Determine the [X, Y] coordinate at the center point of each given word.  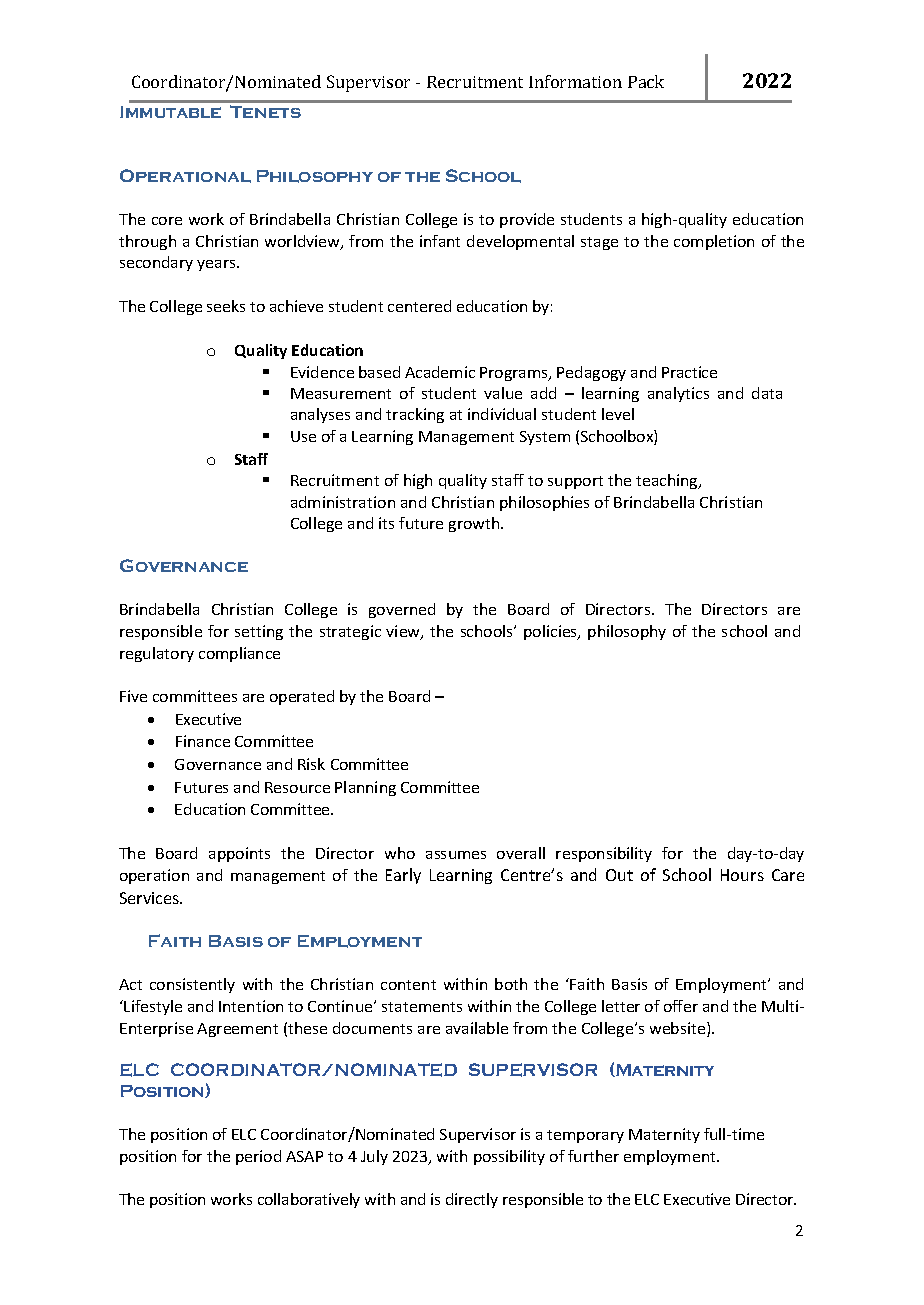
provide [527, 220]
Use [303, 436]
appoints [239, 854]
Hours [742, 875]
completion [714, 242]
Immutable [170, 112]
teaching [668, 481]
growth [475, 524]
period [258, 1157]
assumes [456, 855]
